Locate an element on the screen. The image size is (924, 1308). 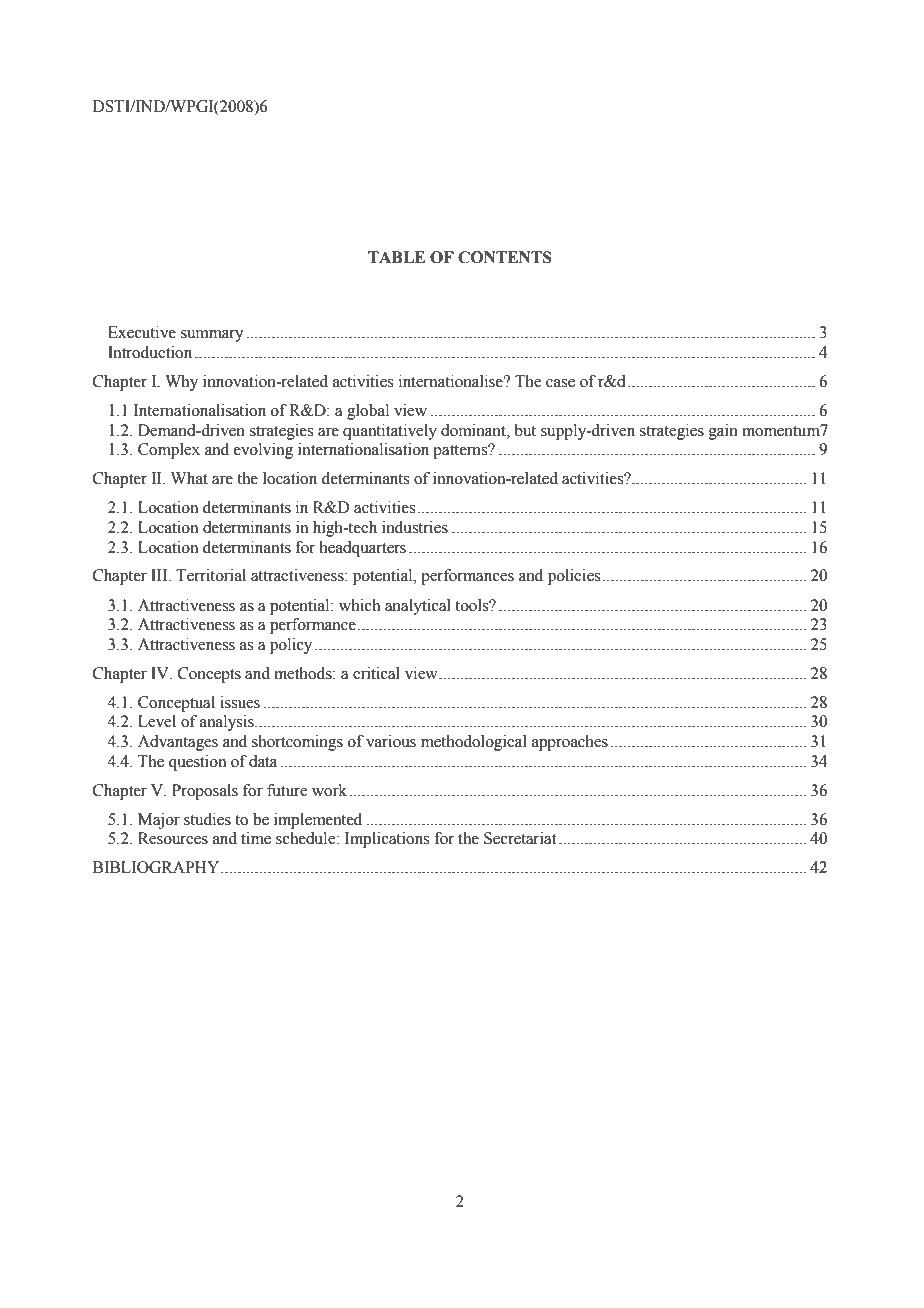
TABLE is located at coordinates (396, 257).
